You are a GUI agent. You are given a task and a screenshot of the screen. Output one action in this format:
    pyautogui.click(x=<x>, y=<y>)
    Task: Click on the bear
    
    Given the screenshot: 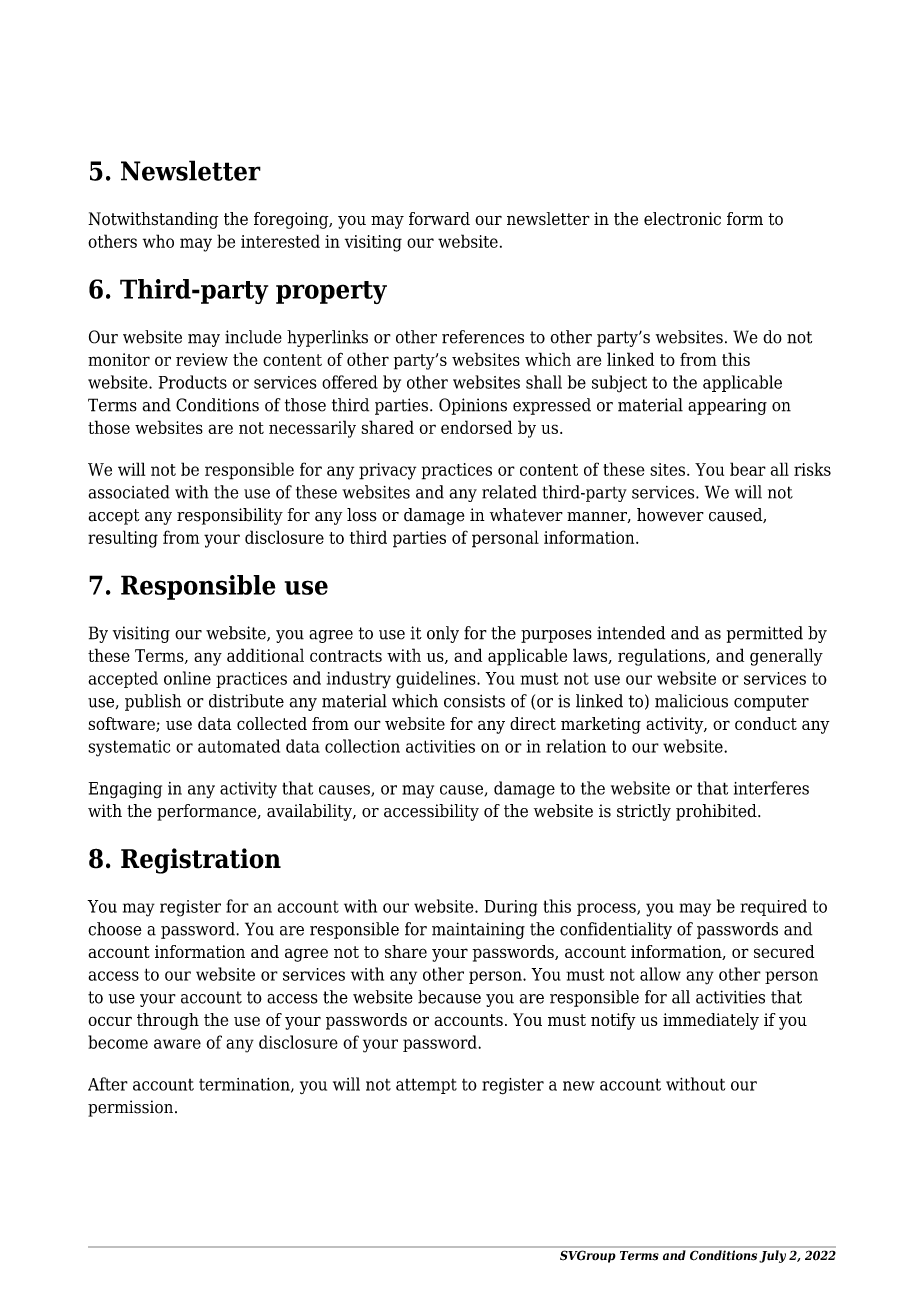 What is the action you would take?
    pyautogui.click(x=748, y=469)
